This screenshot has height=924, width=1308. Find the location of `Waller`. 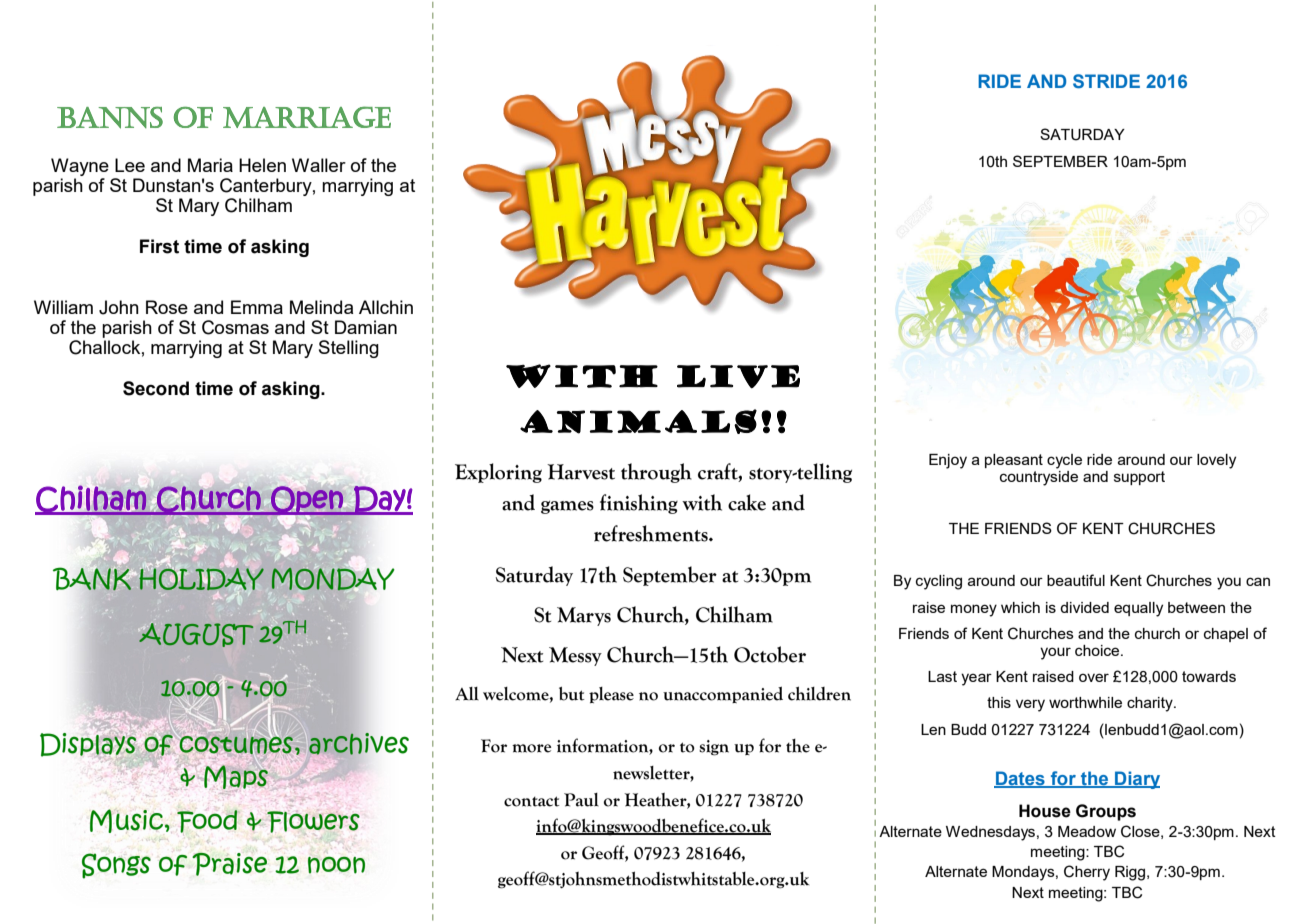

Waller is located at coordinates (319, 165).
